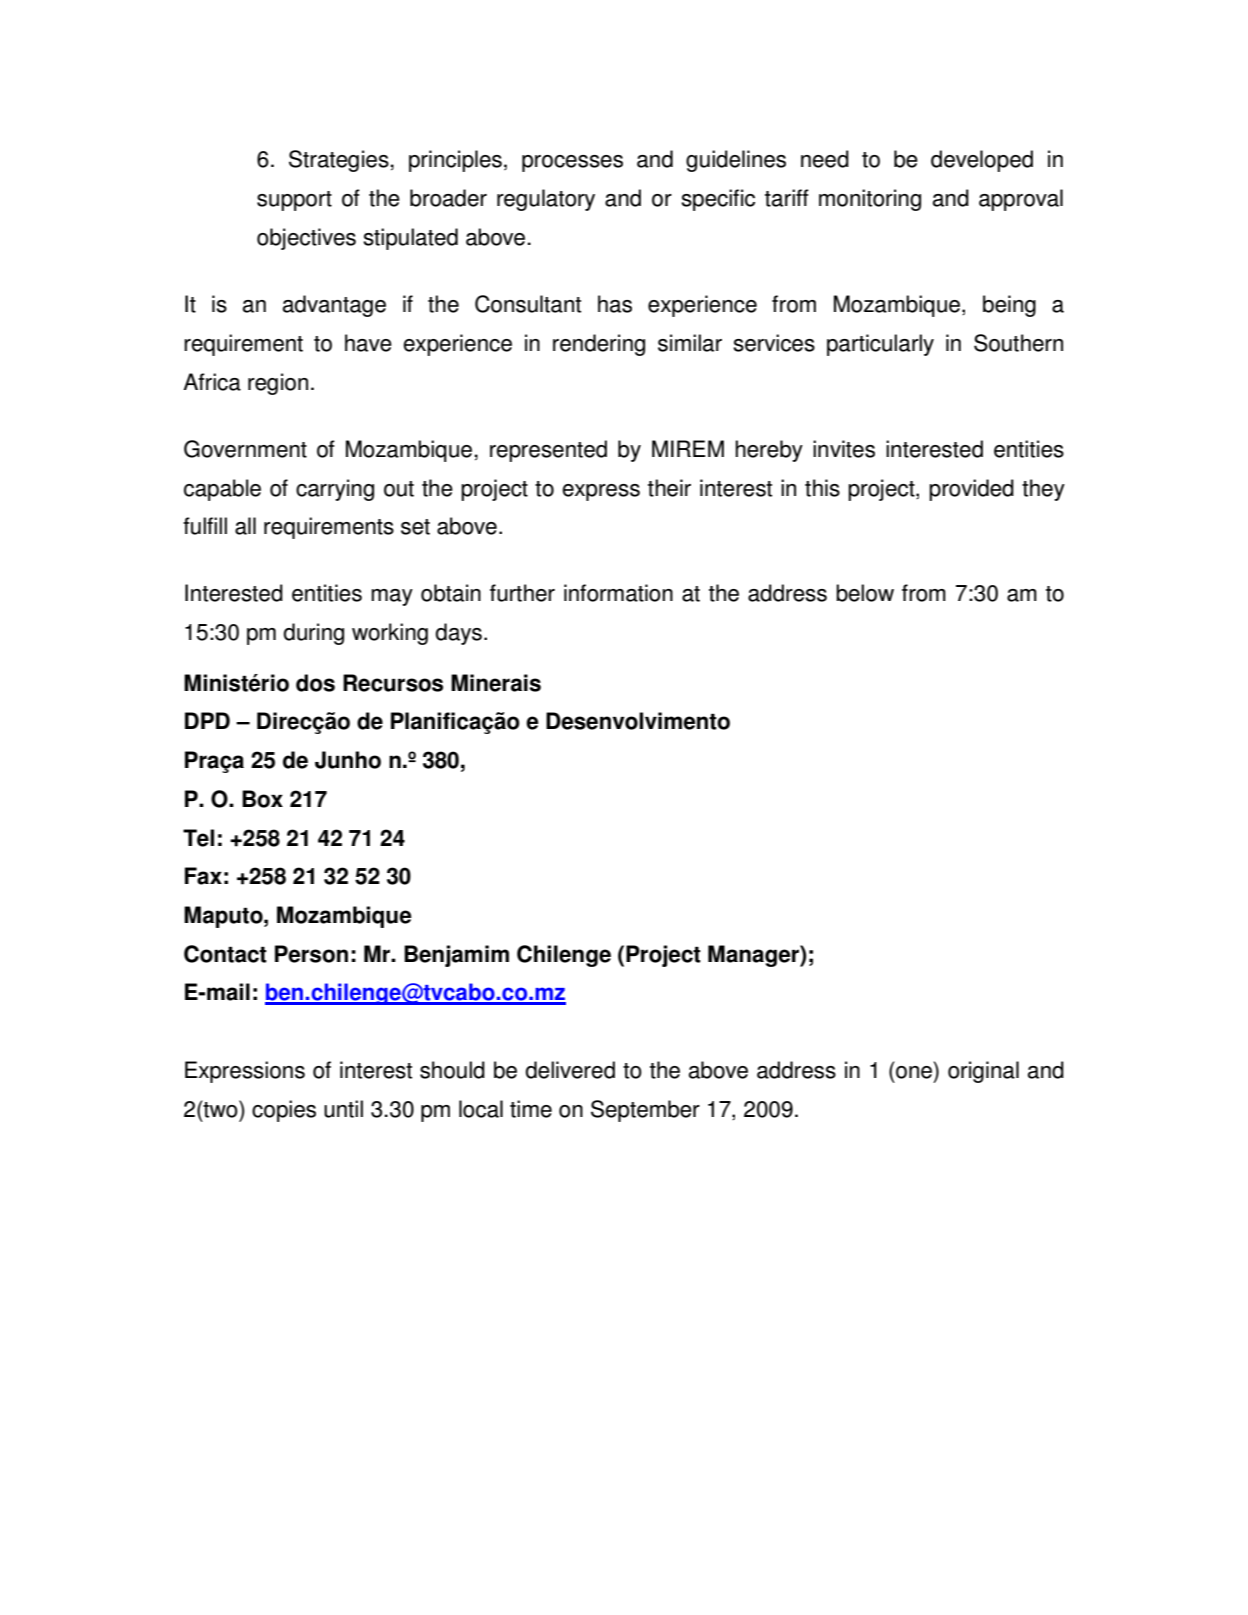 Image resolution: width=1248 pixels, height=1615 pixels. Describe the element at coordinates (865, 593) in the image. I see `below` at that location.
